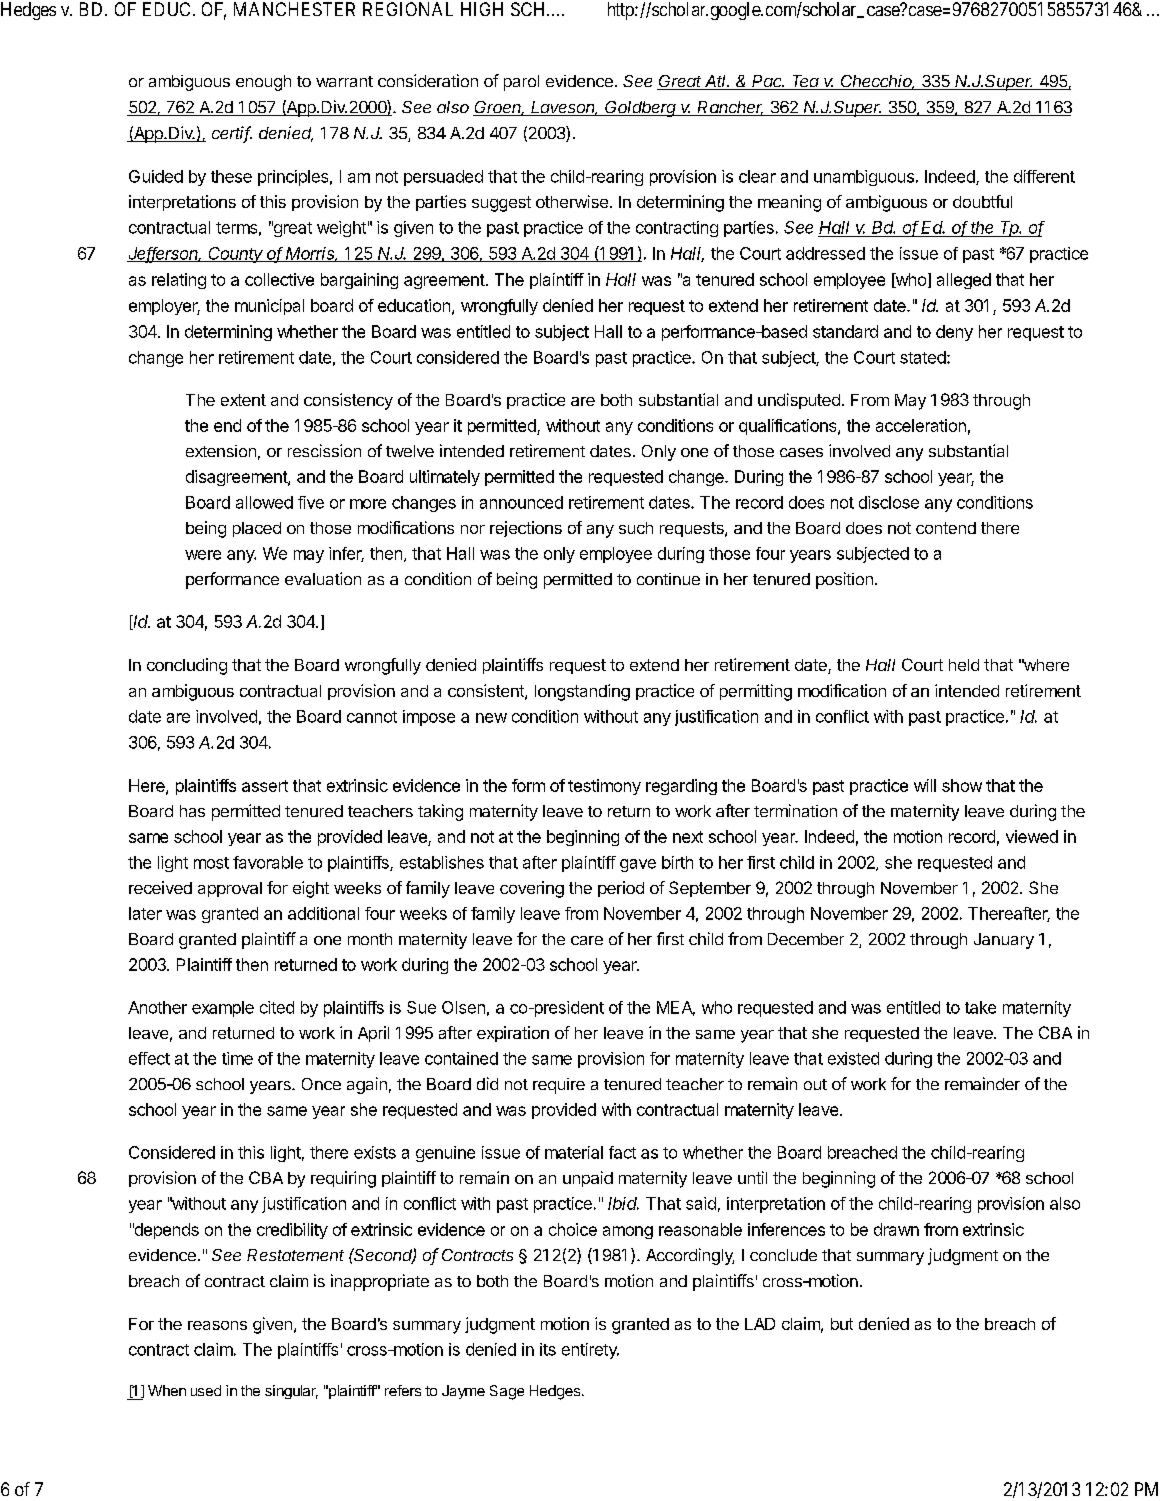 This screenshot has height=1501, width=1160. I want to click on reasons, so click(217, 1325).
